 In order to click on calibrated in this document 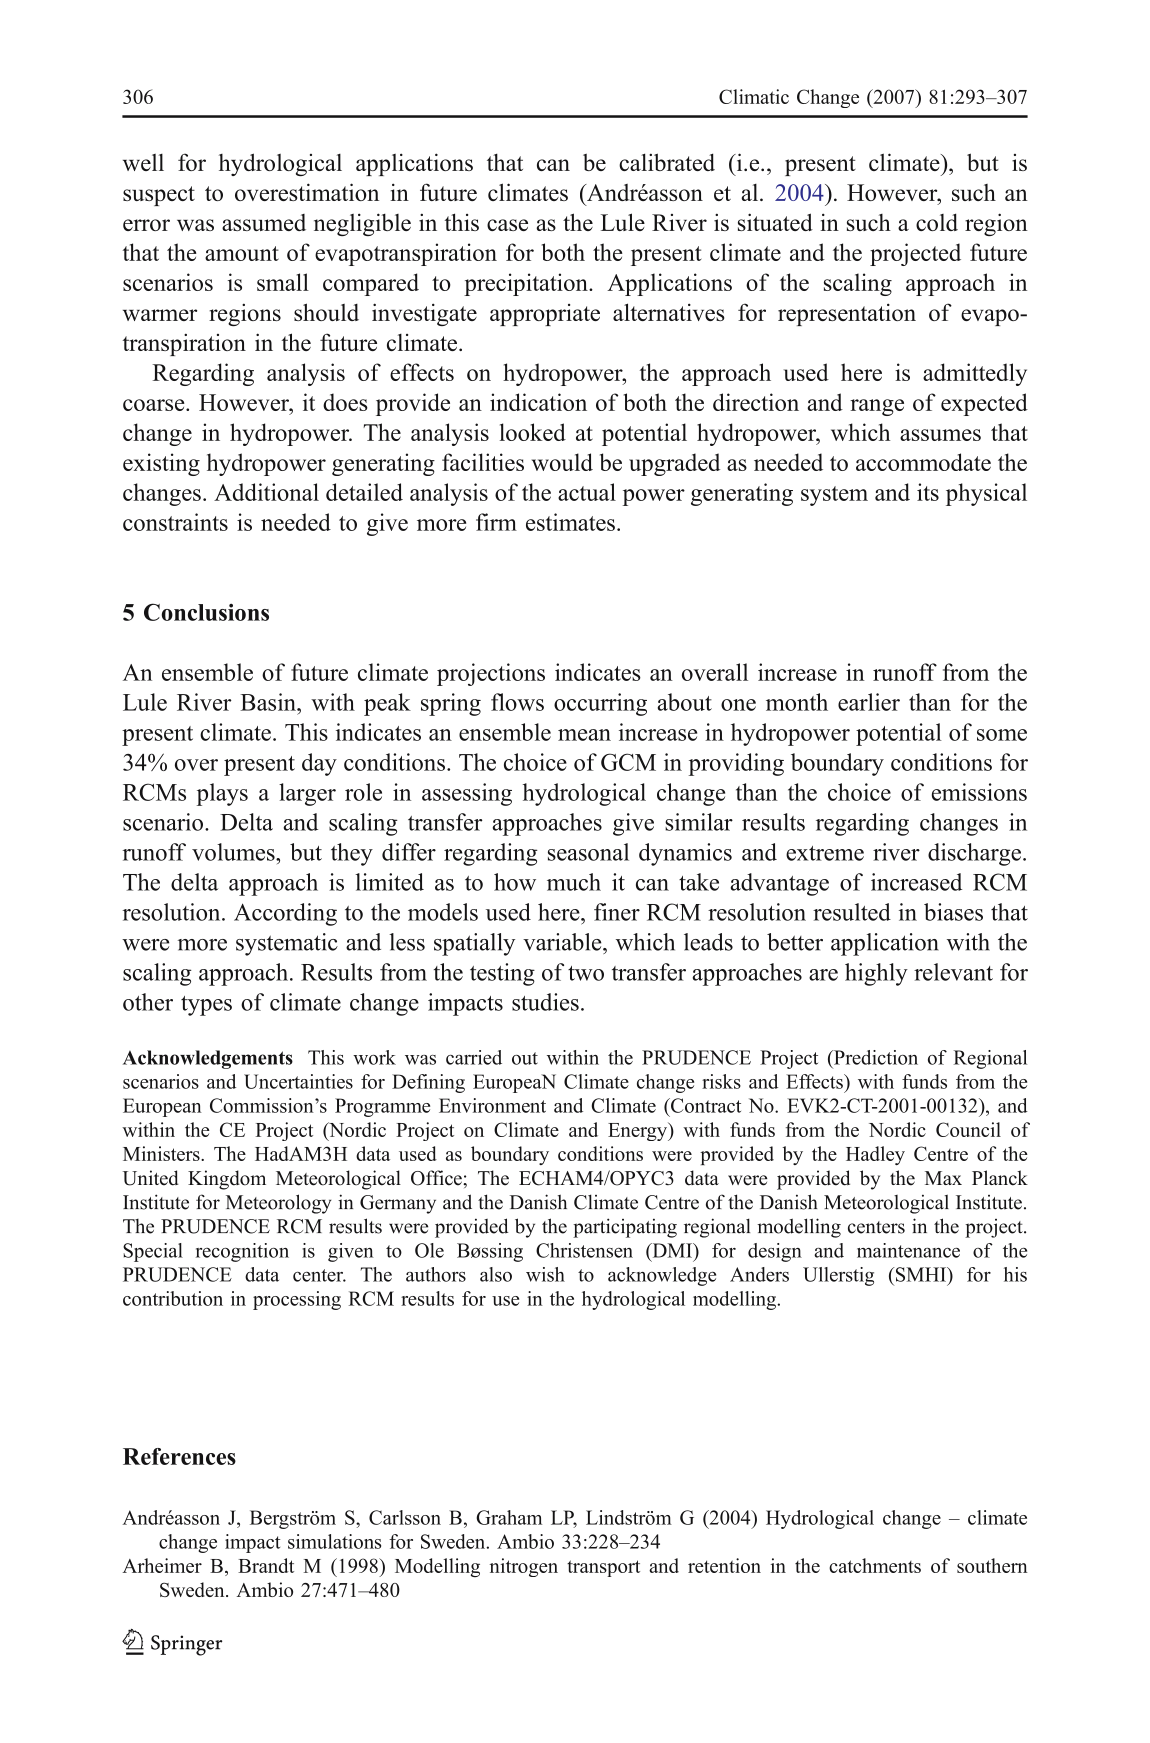, I will do `click(667, 162)`.
